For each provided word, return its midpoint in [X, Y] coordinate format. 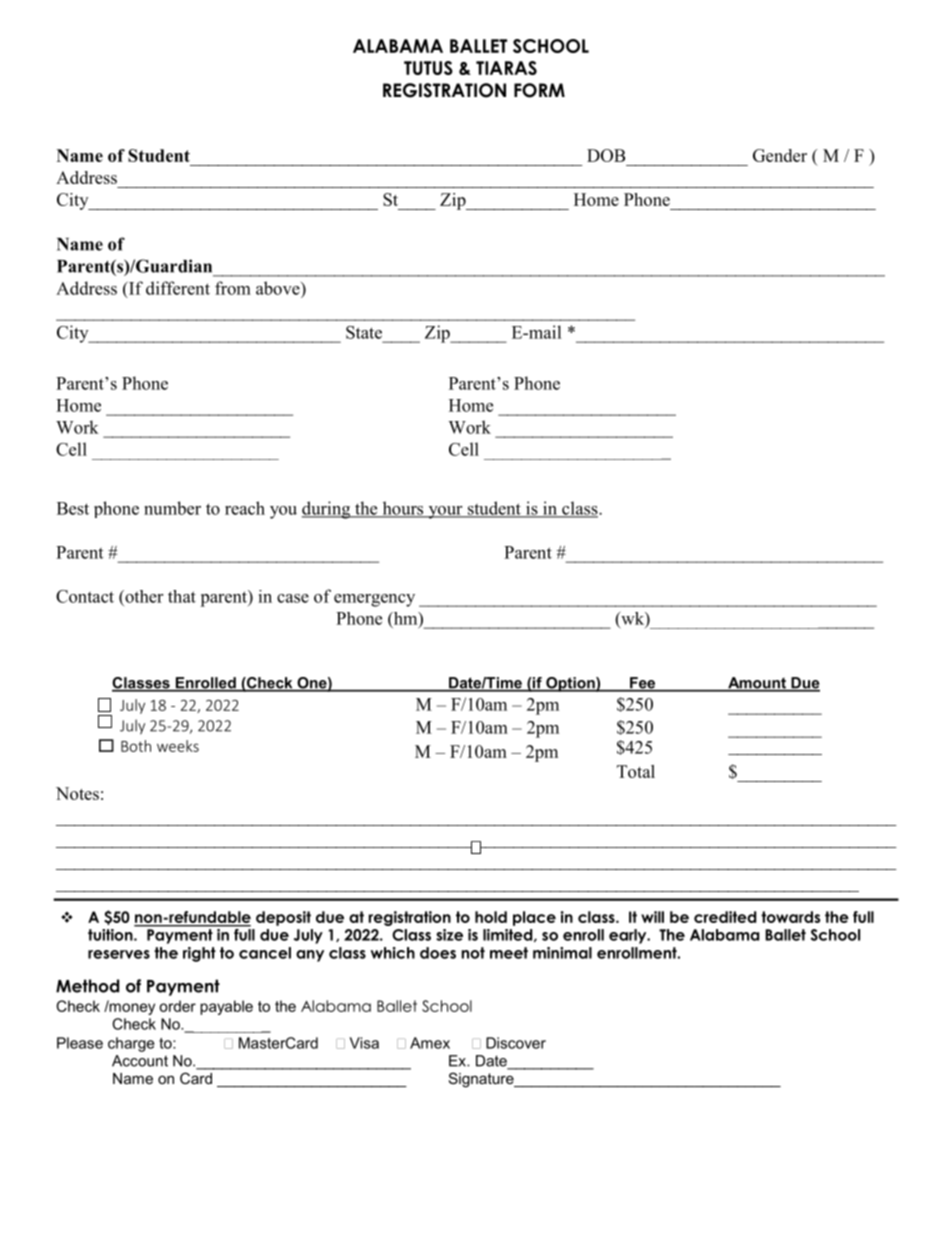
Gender [780, 155]
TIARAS [506, 68]
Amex [430, 1043]
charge [131, 1044]
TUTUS [428, 68]
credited [725, 917]
